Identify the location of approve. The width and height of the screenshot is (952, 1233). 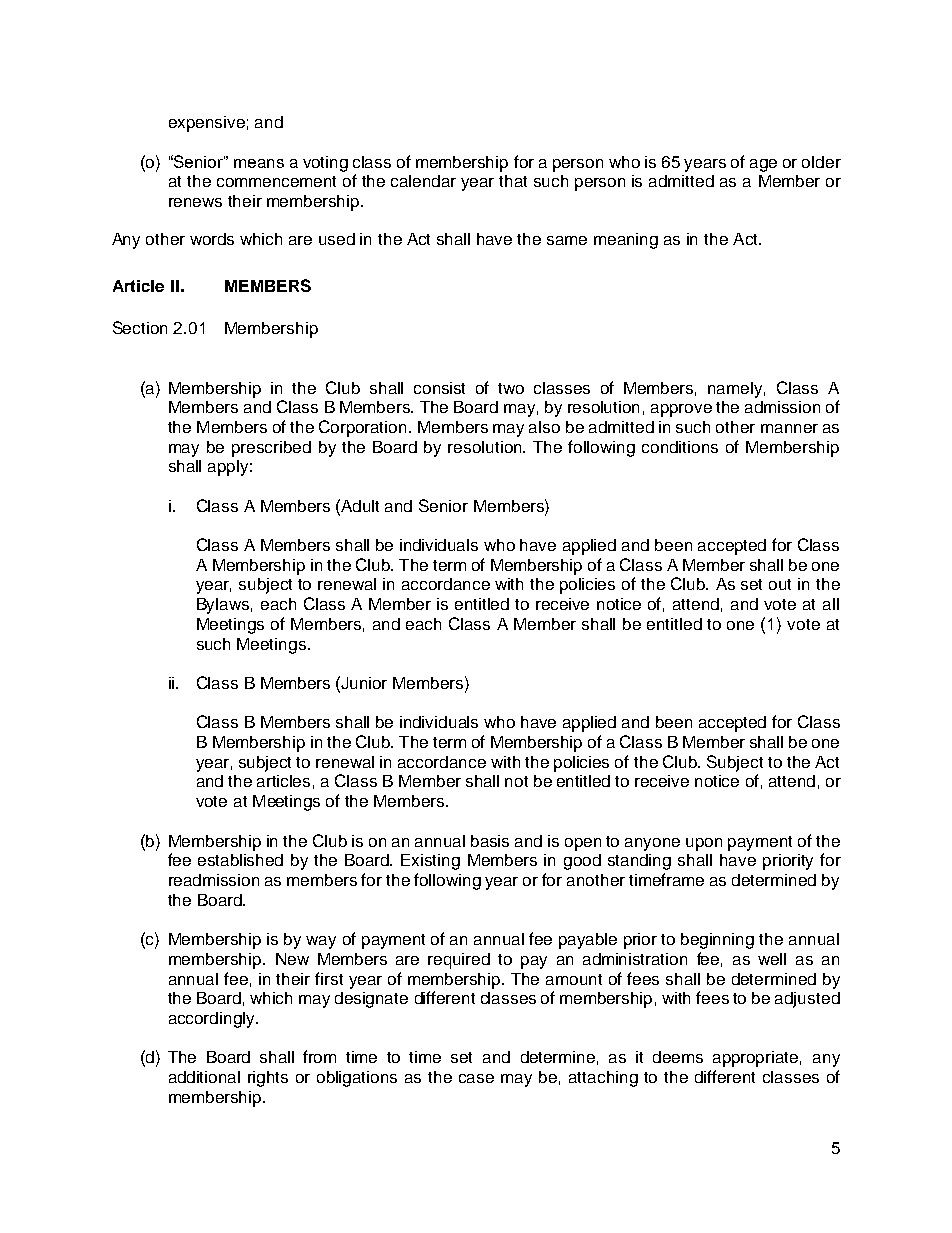
(681, 410).
